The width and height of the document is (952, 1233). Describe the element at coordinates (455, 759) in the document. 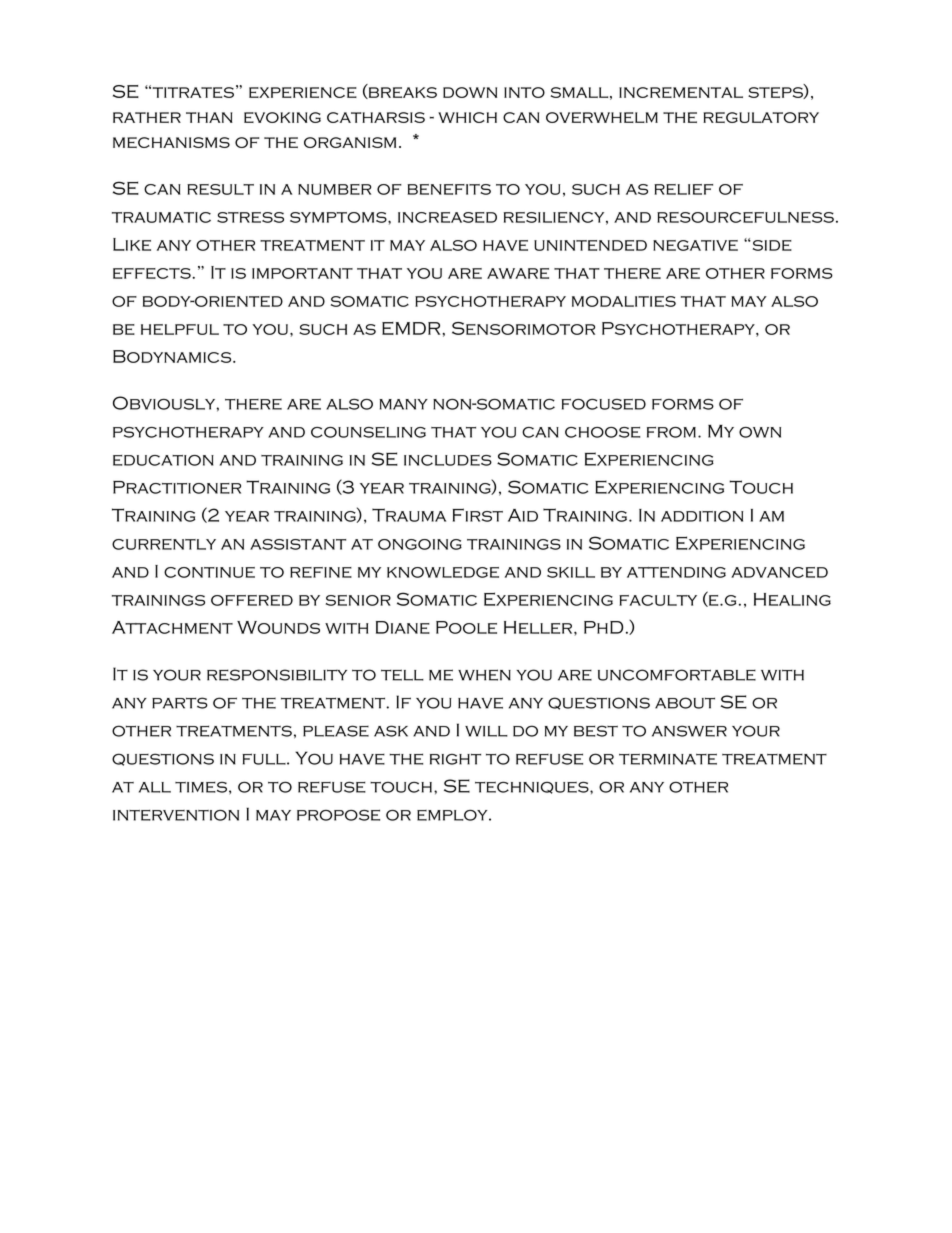

I see `right` at that location.
